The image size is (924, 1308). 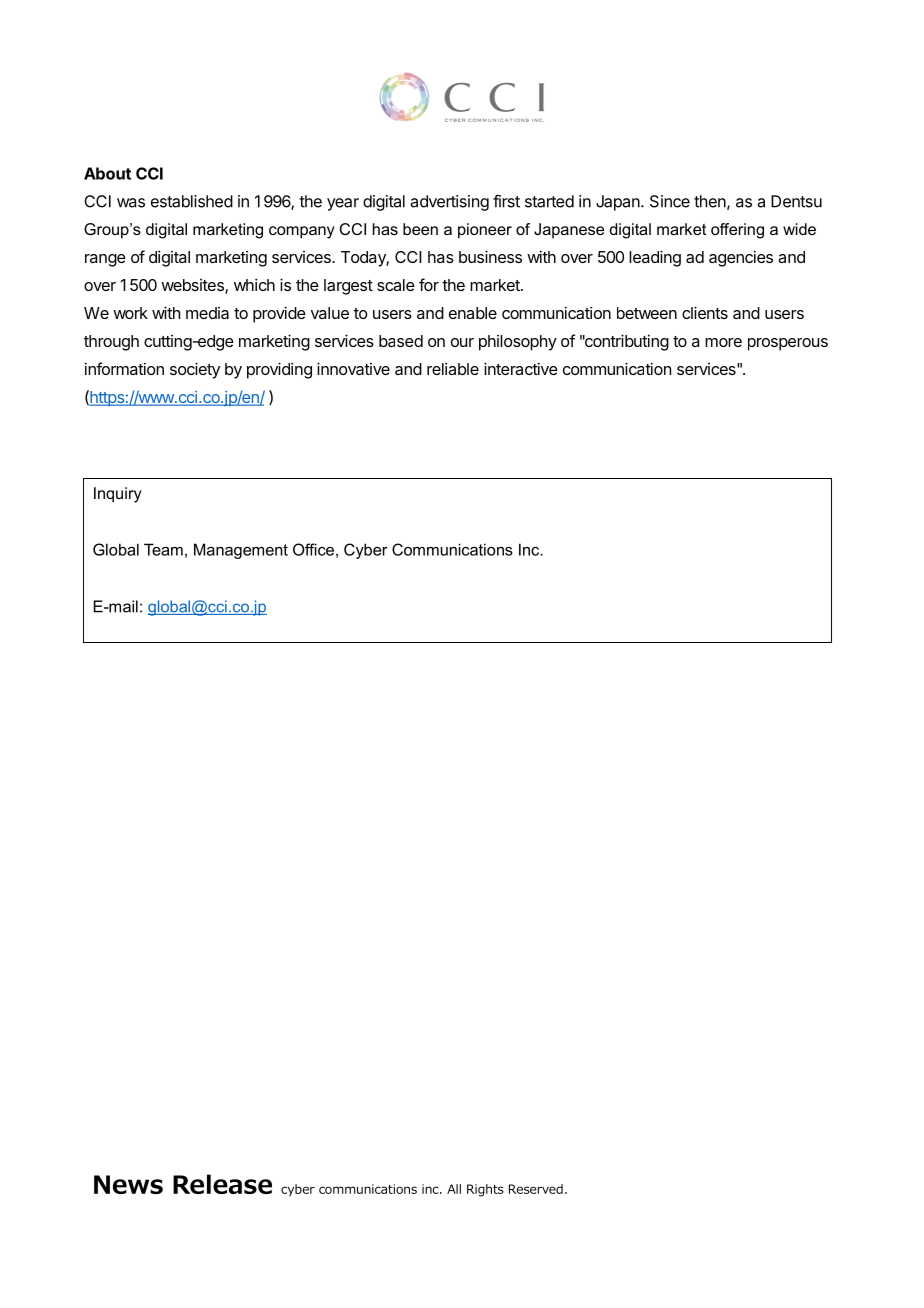 What do you see at coordinates (737, 231) in the page?
I see `offering` at bounding box center [737, 231].
